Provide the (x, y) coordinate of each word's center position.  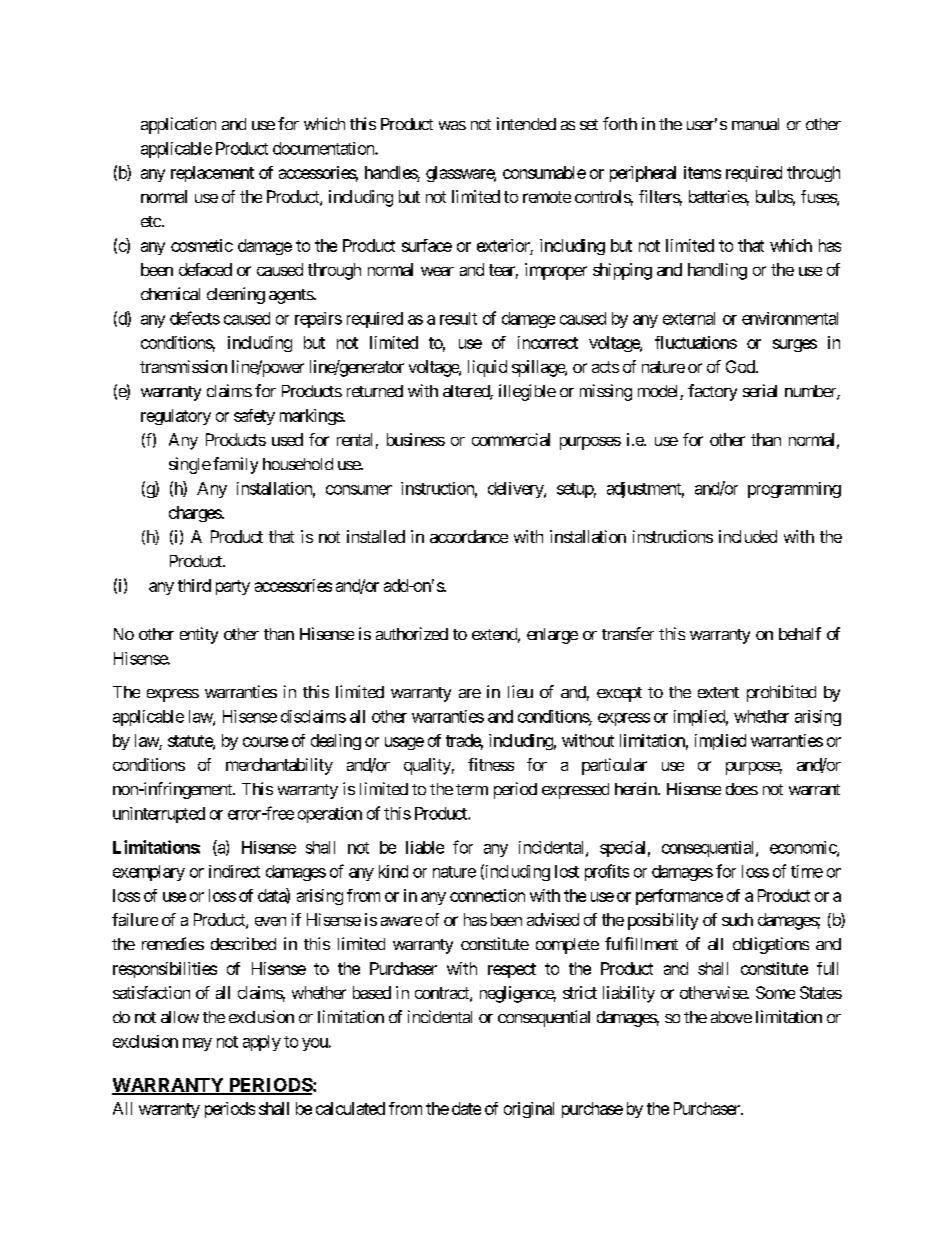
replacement (212, 174)
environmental (790, 318)
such (737, 919)
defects (195, 318)
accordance (469, 536)
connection (487, 895)
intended (526, 123)
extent (718, 692)
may (197, 1044)
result (458, 318)
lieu (520, 691)
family (235, 465)
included (748, 536)
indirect (234, 871)
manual (755, 124)
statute (191, 742)
